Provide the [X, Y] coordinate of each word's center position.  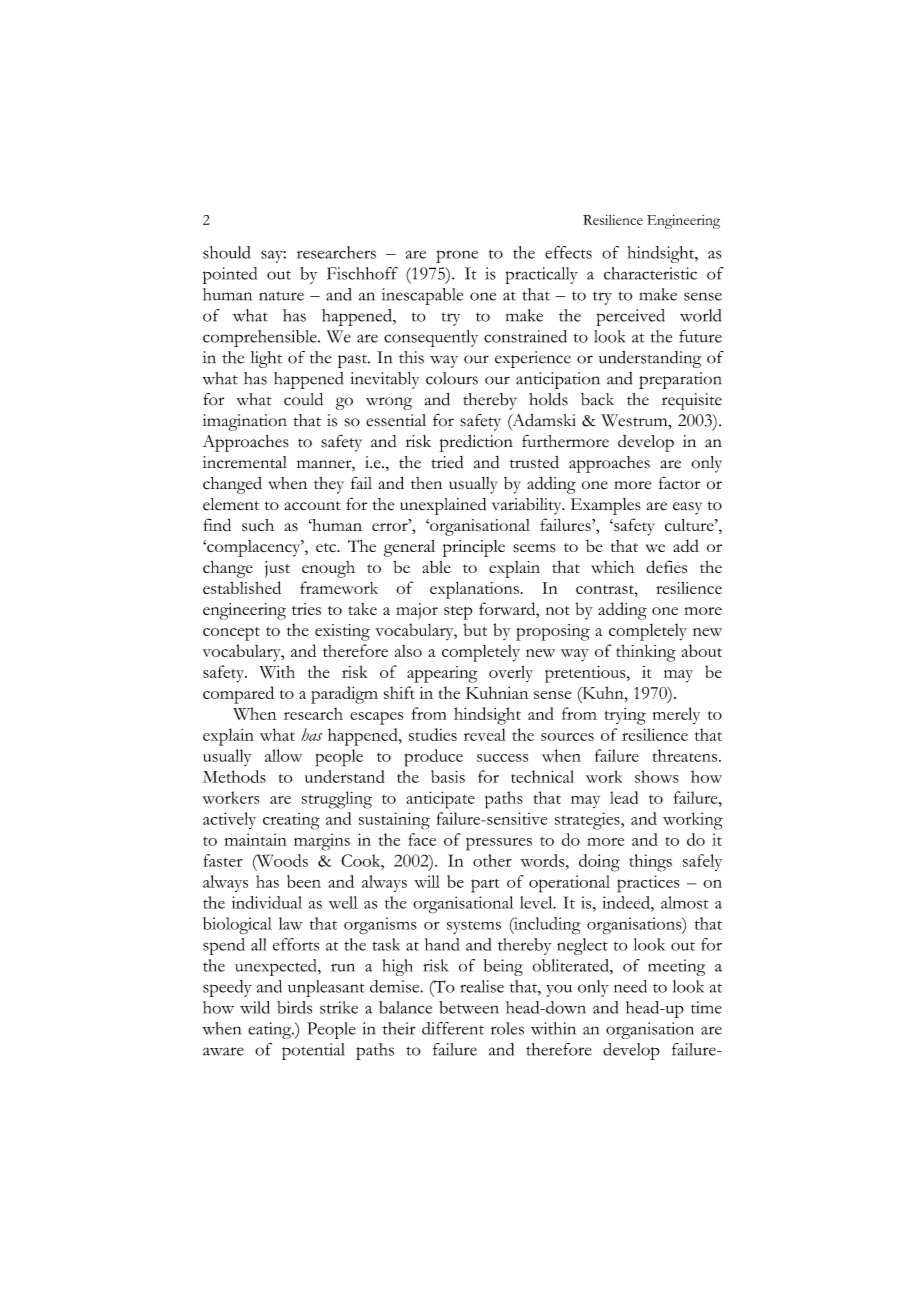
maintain [256, 839]
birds [294, 1007]
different [453, 1028]
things [650, 863]
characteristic [650, 273]
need [630, 986]
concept [231, 634]
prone [457, 256]
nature [281, 296]
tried [447, 462]
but [475, 629]
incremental [245, 462]
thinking [646, 653]
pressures [499, 844]
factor [679, 483]
